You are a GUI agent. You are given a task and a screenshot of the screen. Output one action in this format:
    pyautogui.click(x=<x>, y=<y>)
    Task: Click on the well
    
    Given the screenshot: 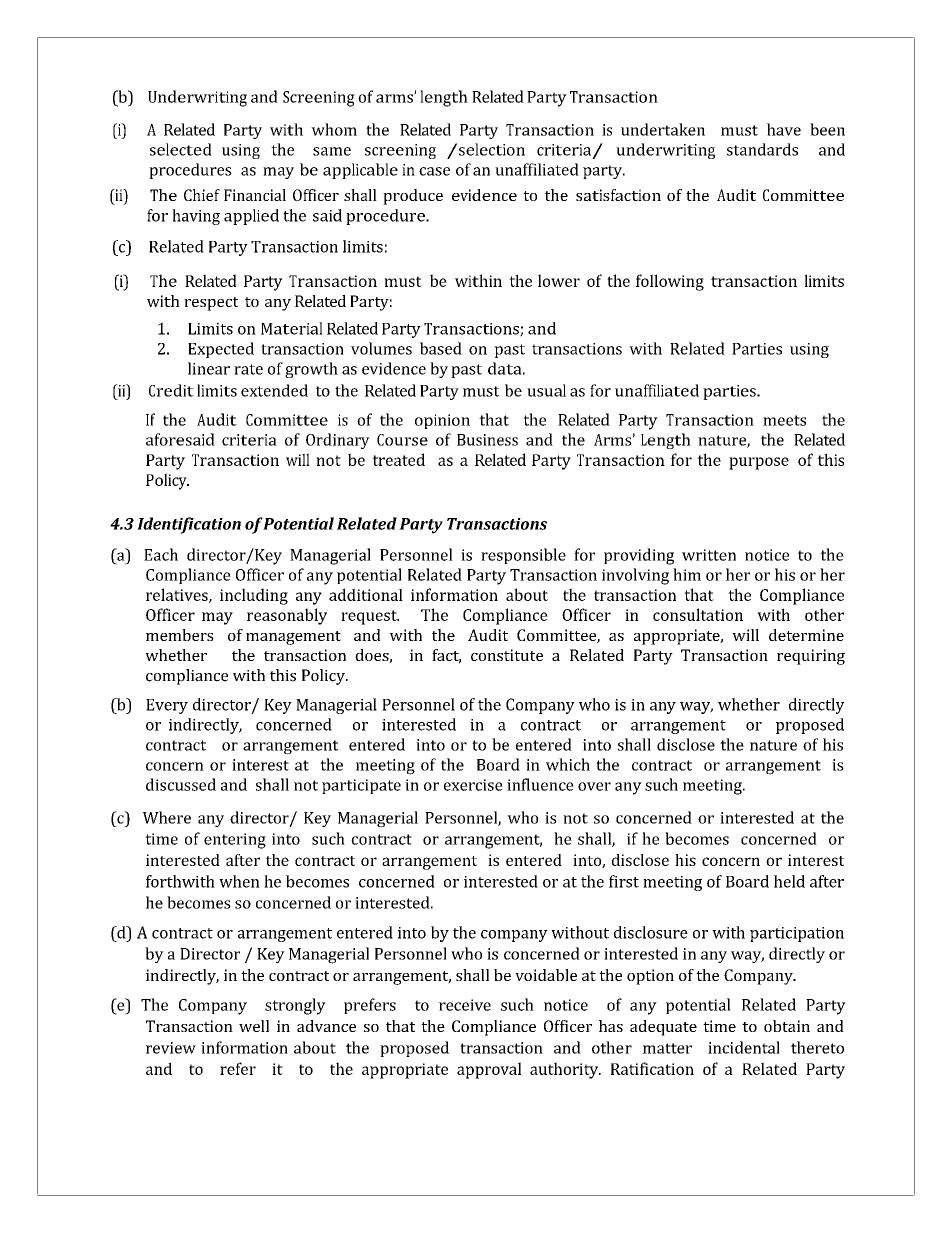 What is the action you would take?
    pyautogui.click(x=254, y=1026)
